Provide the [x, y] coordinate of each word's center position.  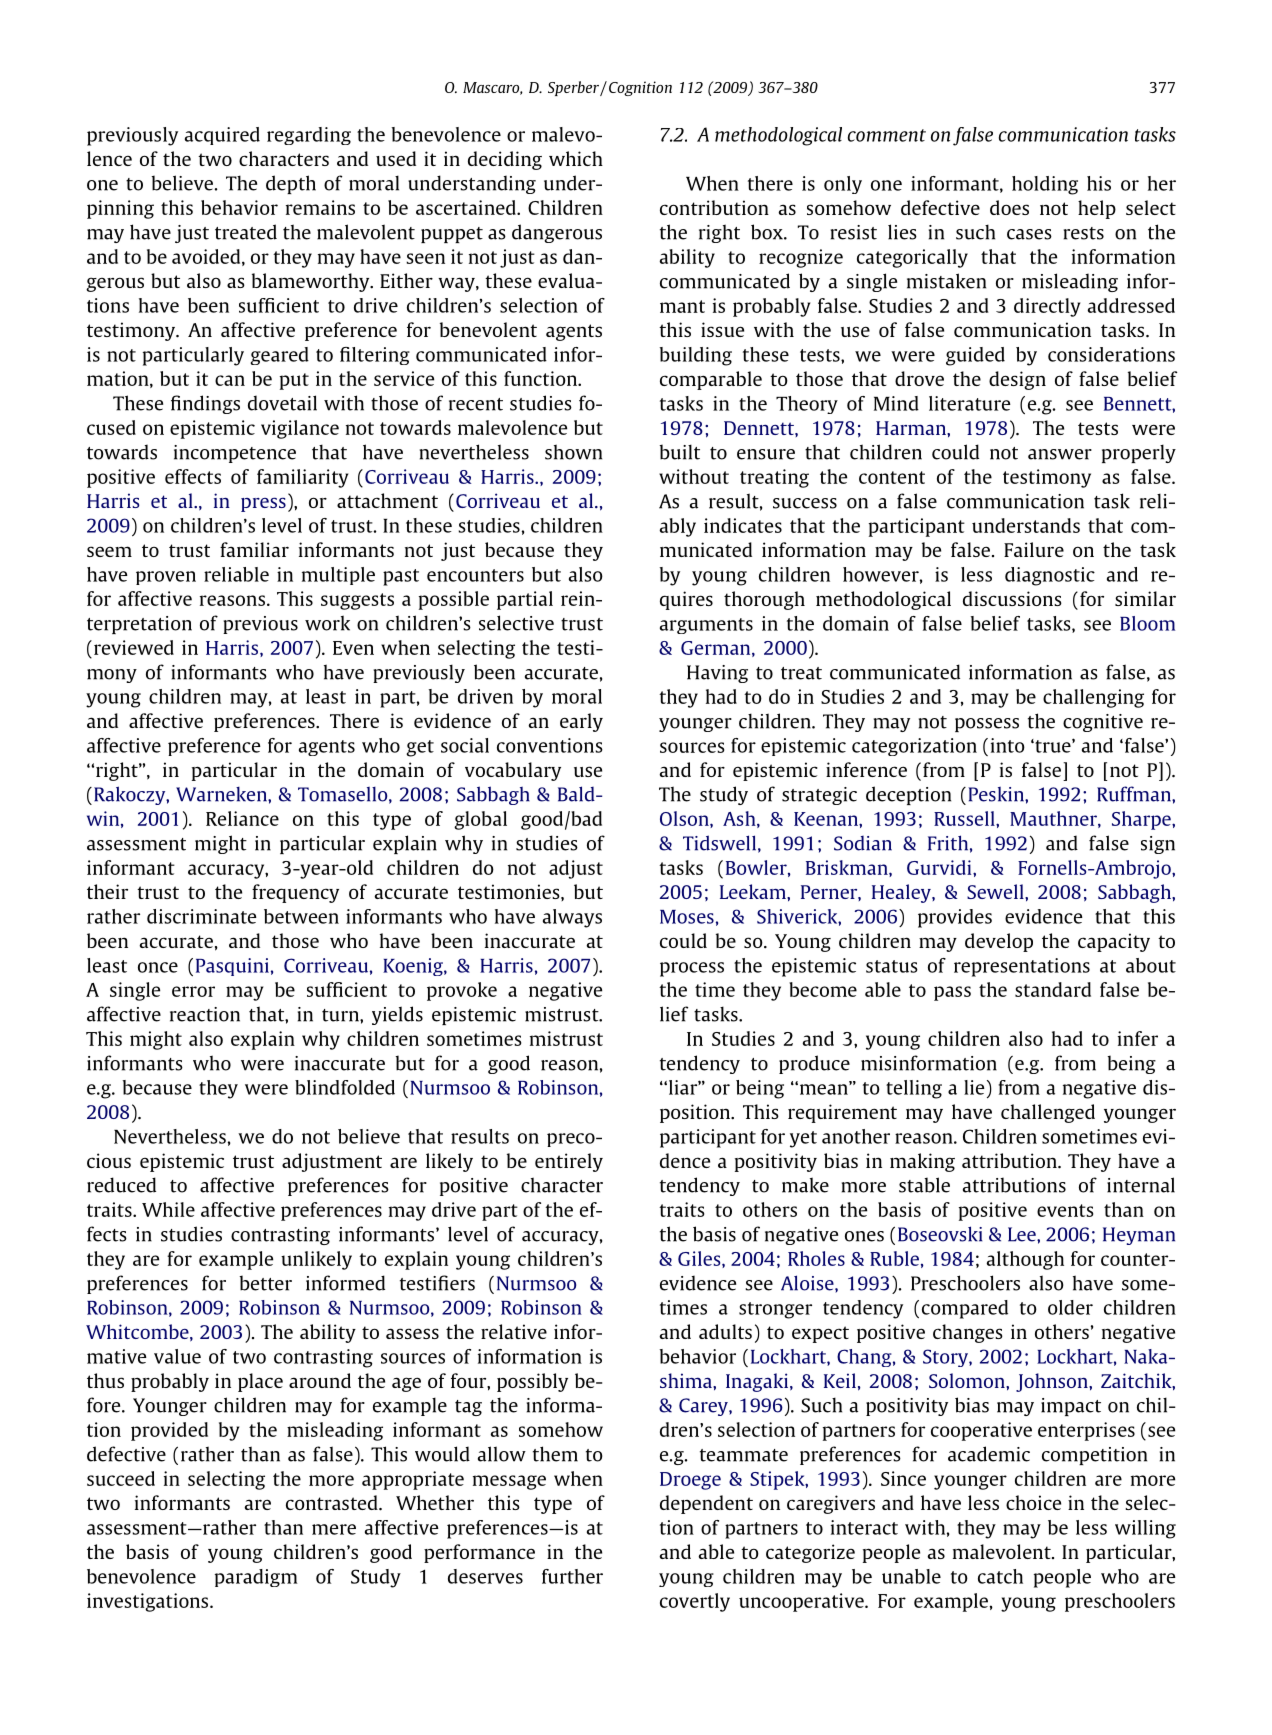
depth [291, 184]
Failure [1034, 549]
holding [1045, 185]
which [576, 158]
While [168, 1209]
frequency [295, 893]
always [572, 918]
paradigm [256, 1578]
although [1025, 1260]
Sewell [996, 891]
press [263, 504]
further [572, 1576]
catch [1000, 1576]
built [680, 452]
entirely [569, 1162]
